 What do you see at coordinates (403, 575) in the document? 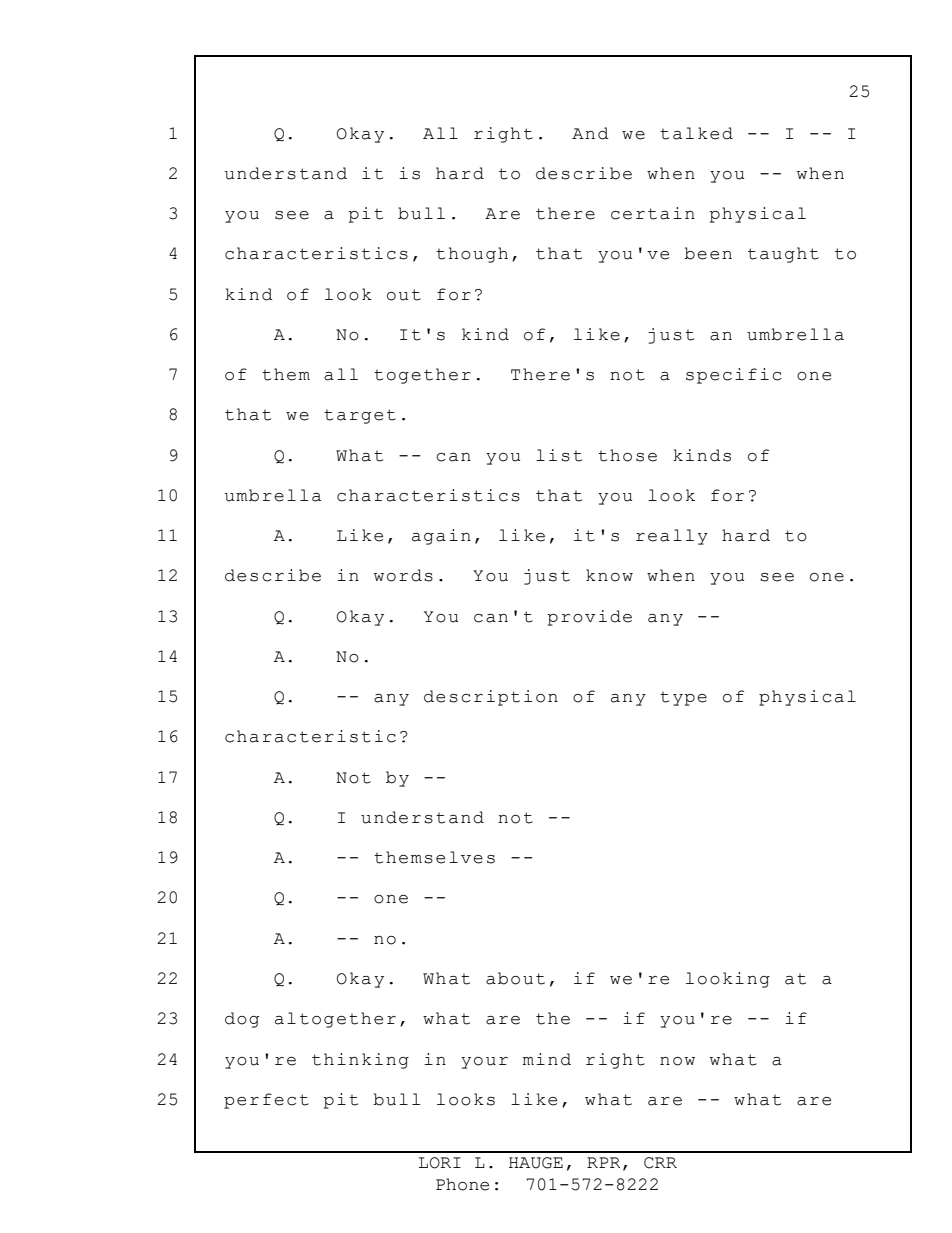
I see `words` at bounding box center [403, 575].
